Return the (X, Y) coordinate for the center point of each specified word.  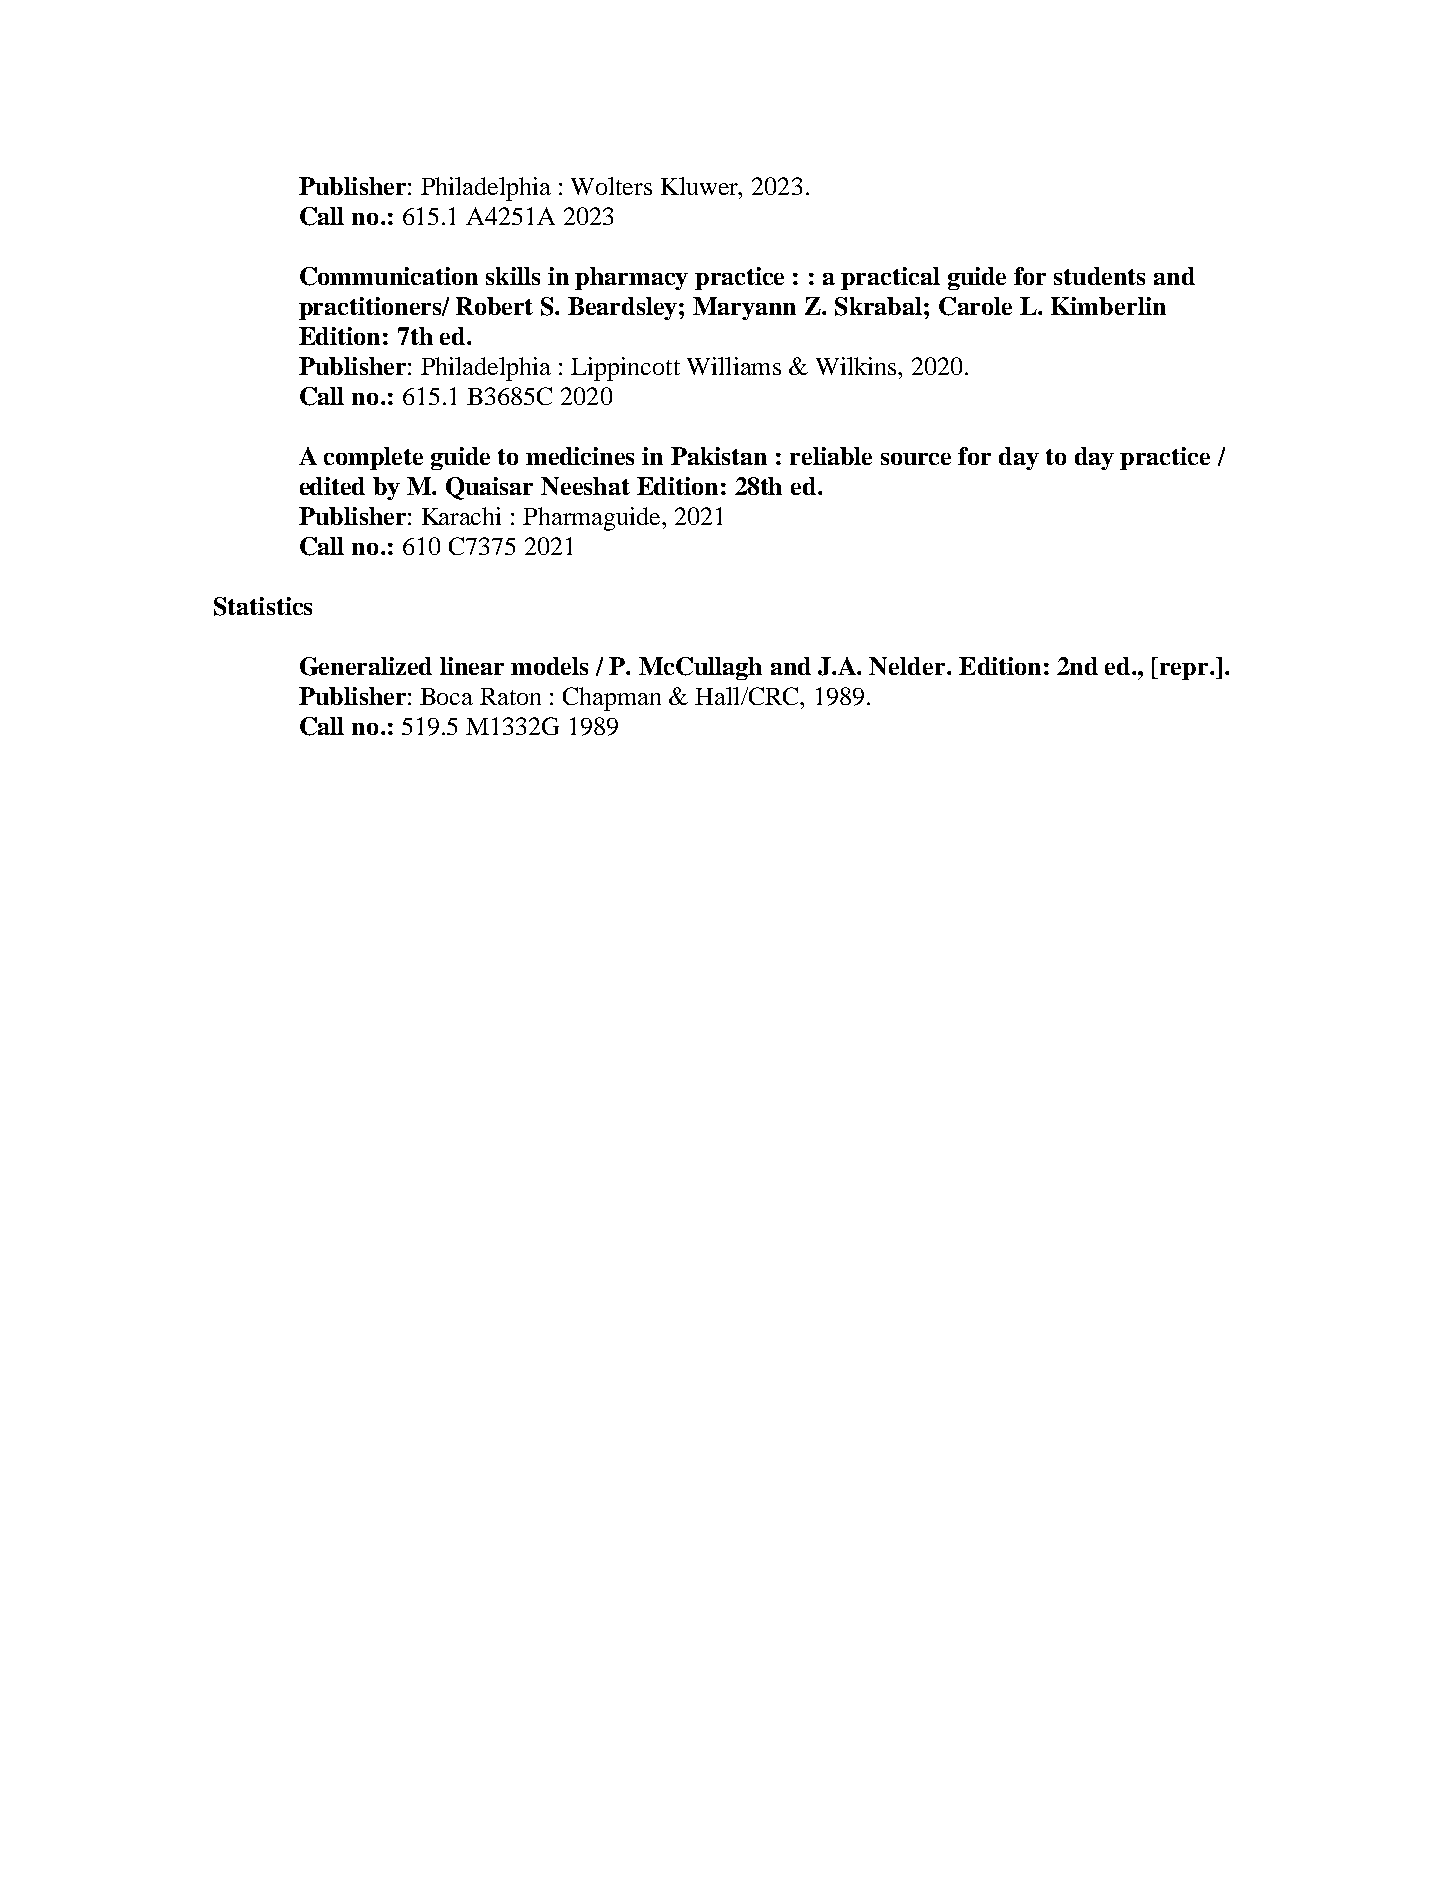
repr (1185, 671)
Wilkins (857, 366)
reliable (831, 456)
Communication (389, 276)
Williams (734, 366)
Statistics (263, 606)
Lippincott (625, 369)
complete (373, 458)
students (1099, 276)
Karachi (461, 516)
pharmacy (631, 278)
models (549, 666)
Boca (446, 696)
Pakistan (719, 456)
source (916, 459)
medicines (580, 456)
